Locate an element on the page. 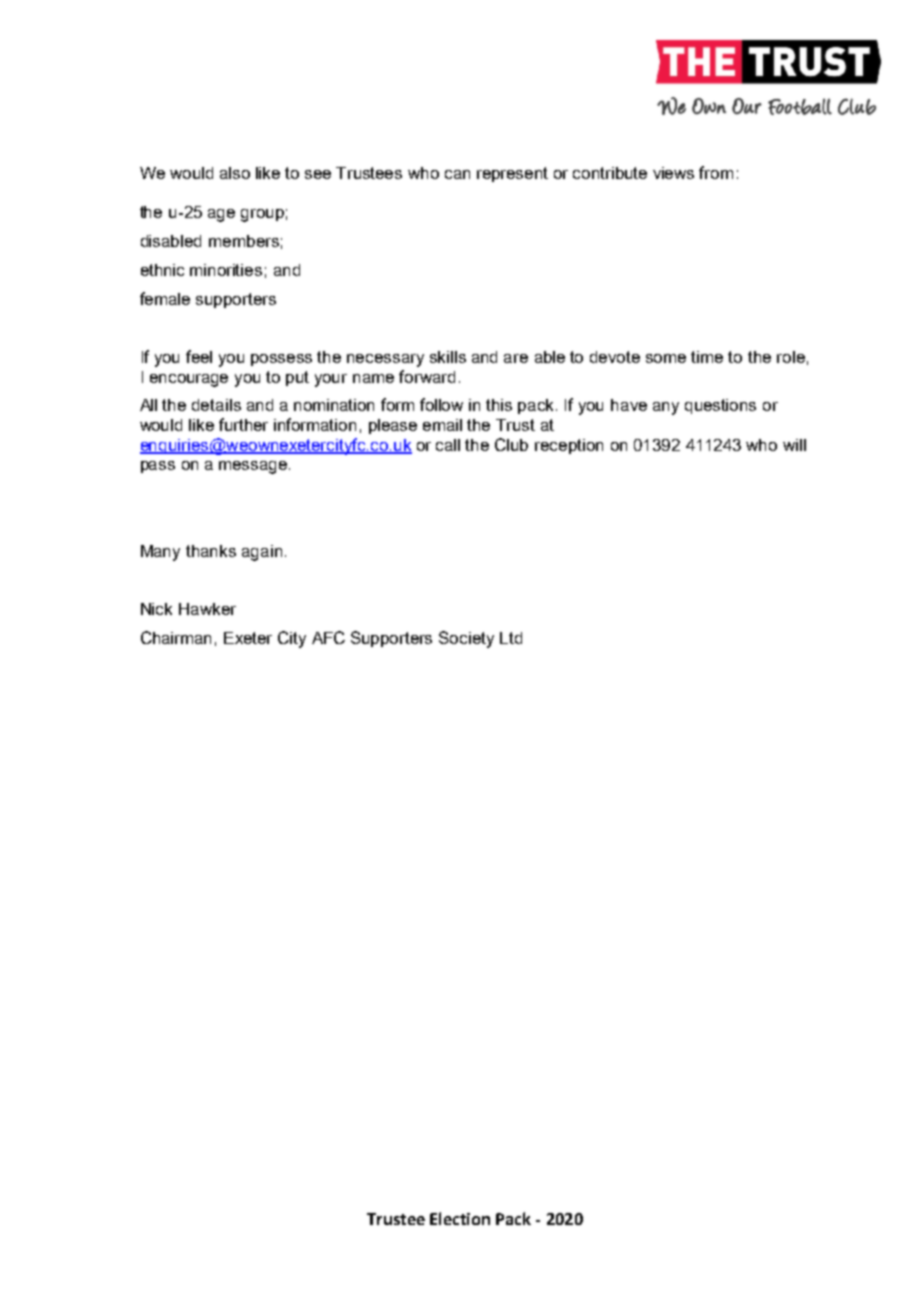 This image has width=924, height=1308. group is located at coordinates (262, 215).
